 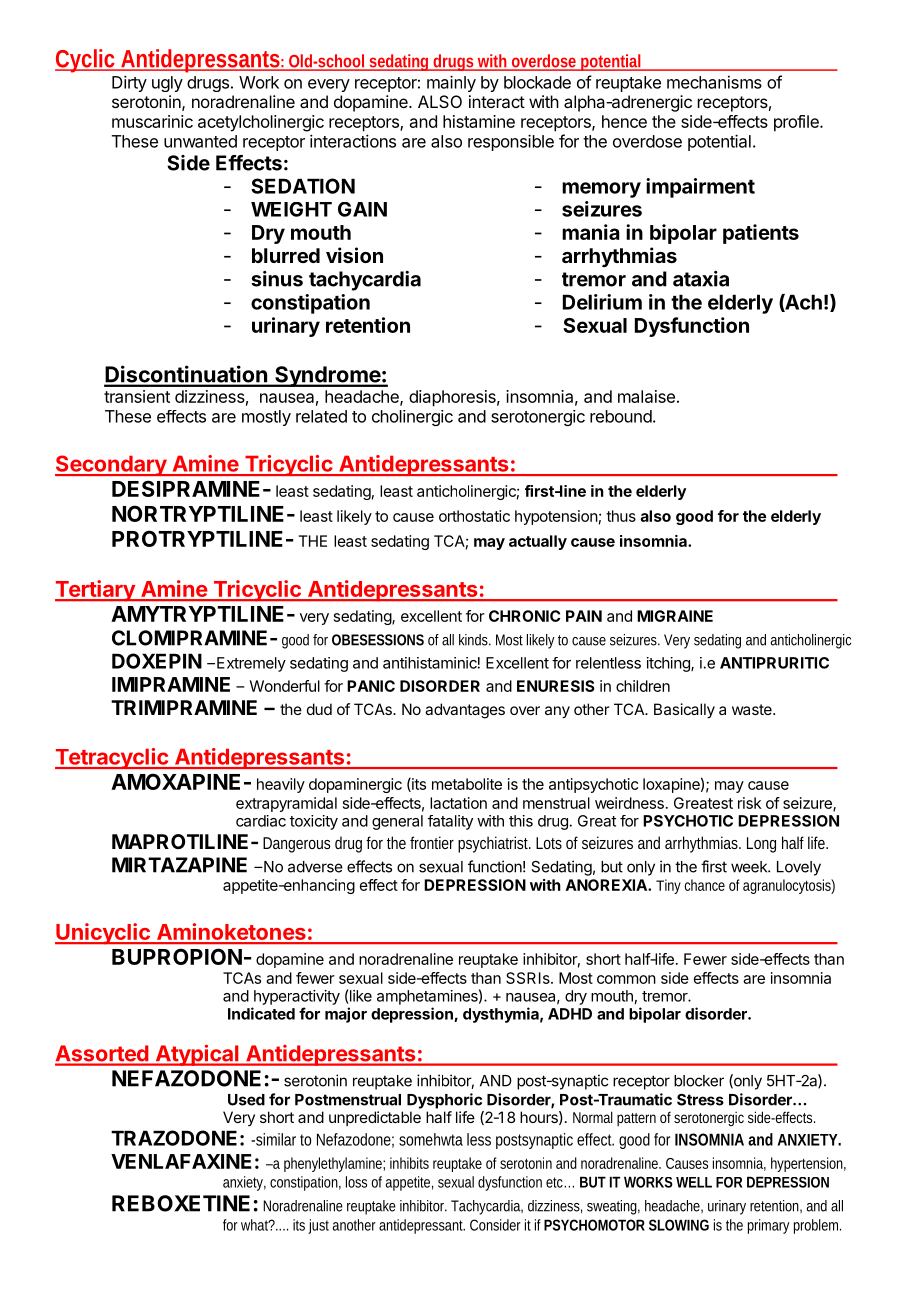 What do you see at coordinates (179, 865) in the document?
I see `MIRTAZAPINE` at bounding box center [179, 865].
